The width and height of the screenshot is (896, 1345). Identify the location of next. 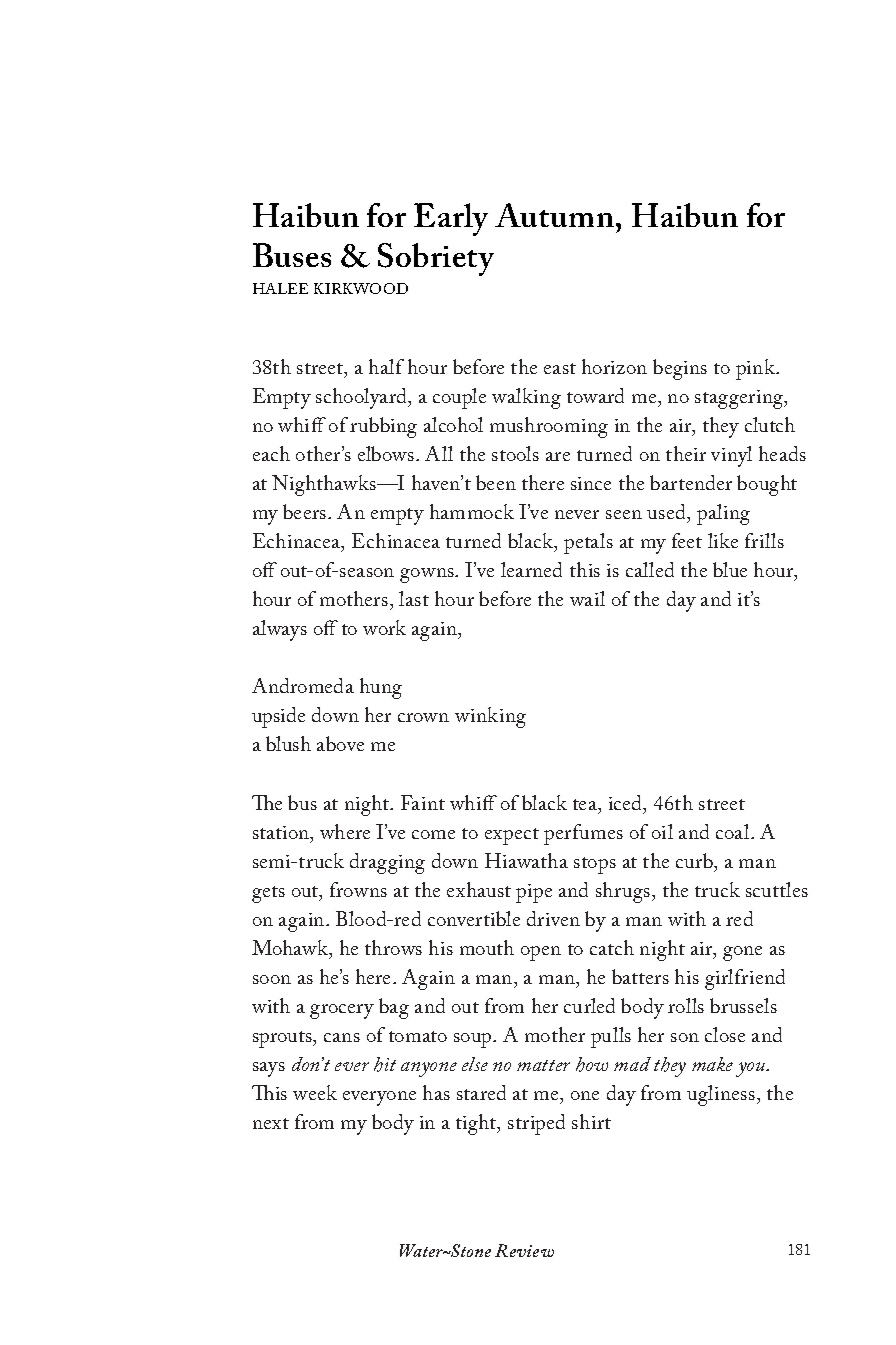
(271, 1123).
